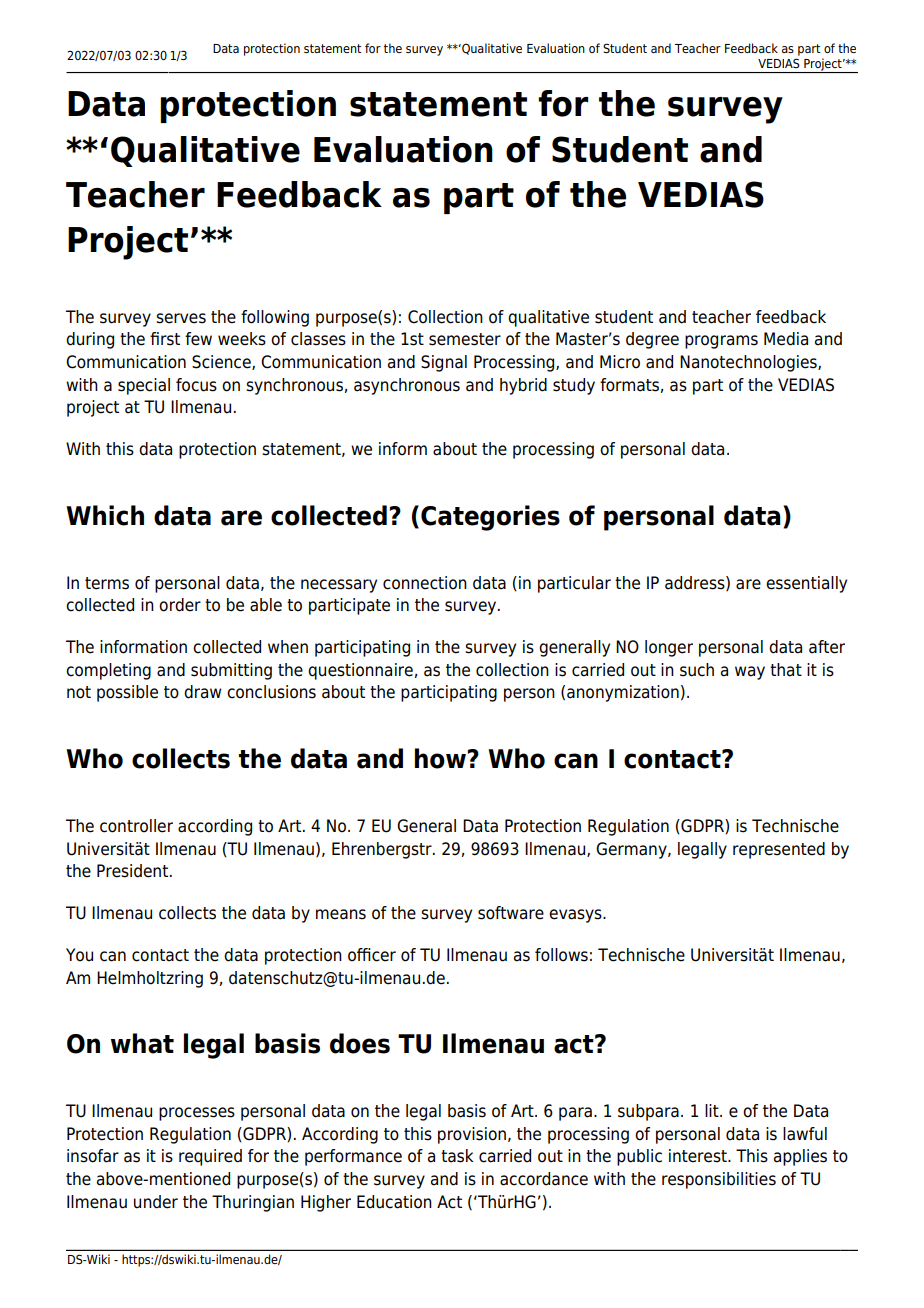  I want to click on task, so click(457, 1156).
